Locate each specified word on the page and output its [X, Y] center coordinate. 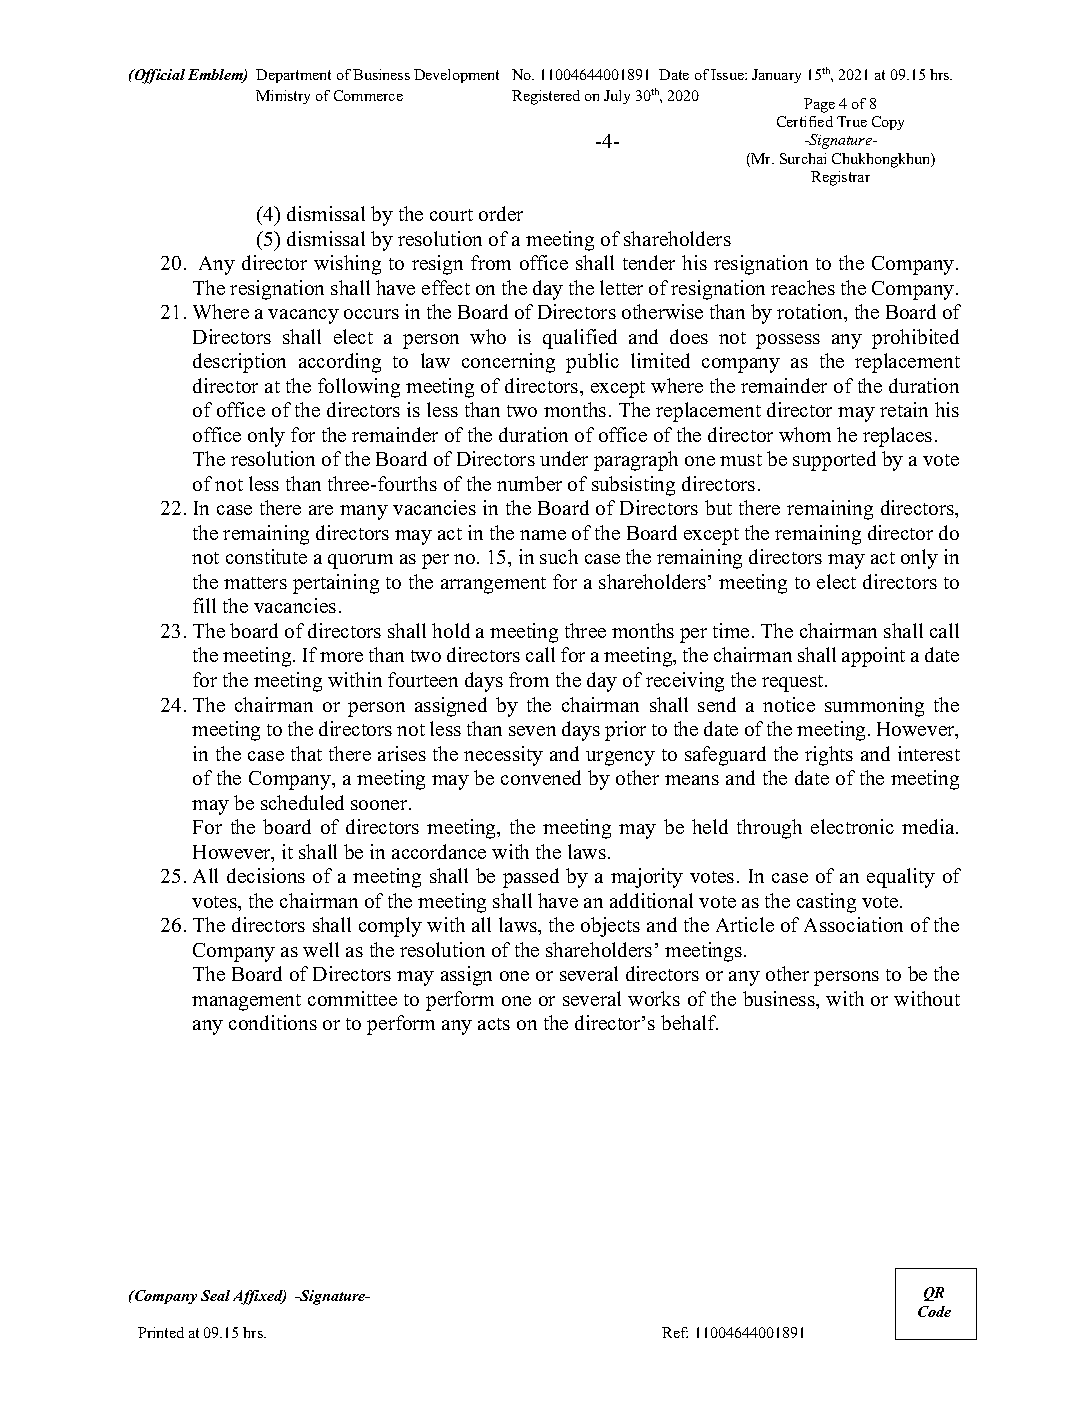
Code [934, 1311]
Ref [675, 1332]
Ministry [283, 97]
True [852, 121]
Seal [215, 1295]
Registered [546, 97]
